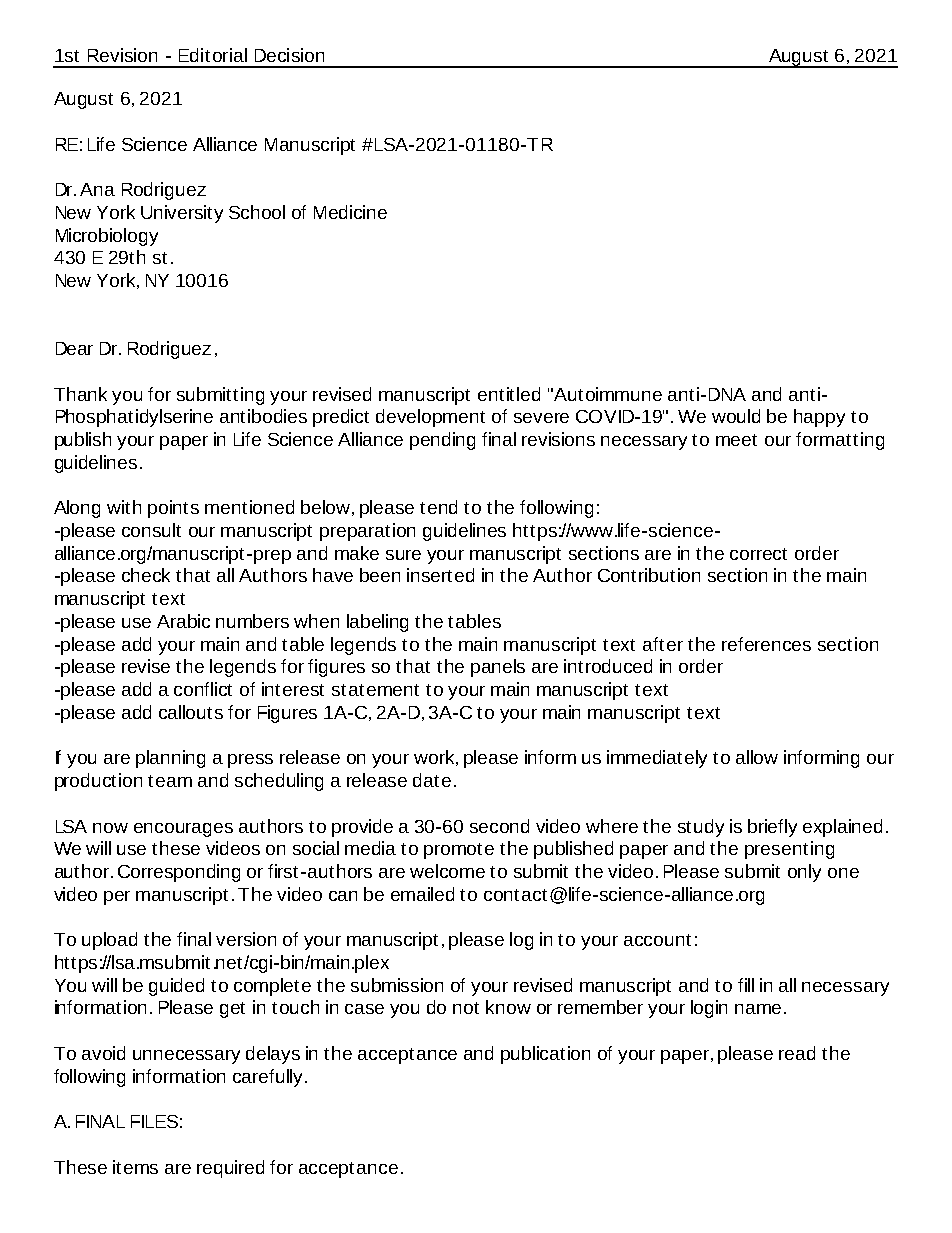 The image size is (952, 1233). Describe the element at coordinates (289, 55) in the document. I see `Decision` at that location.
